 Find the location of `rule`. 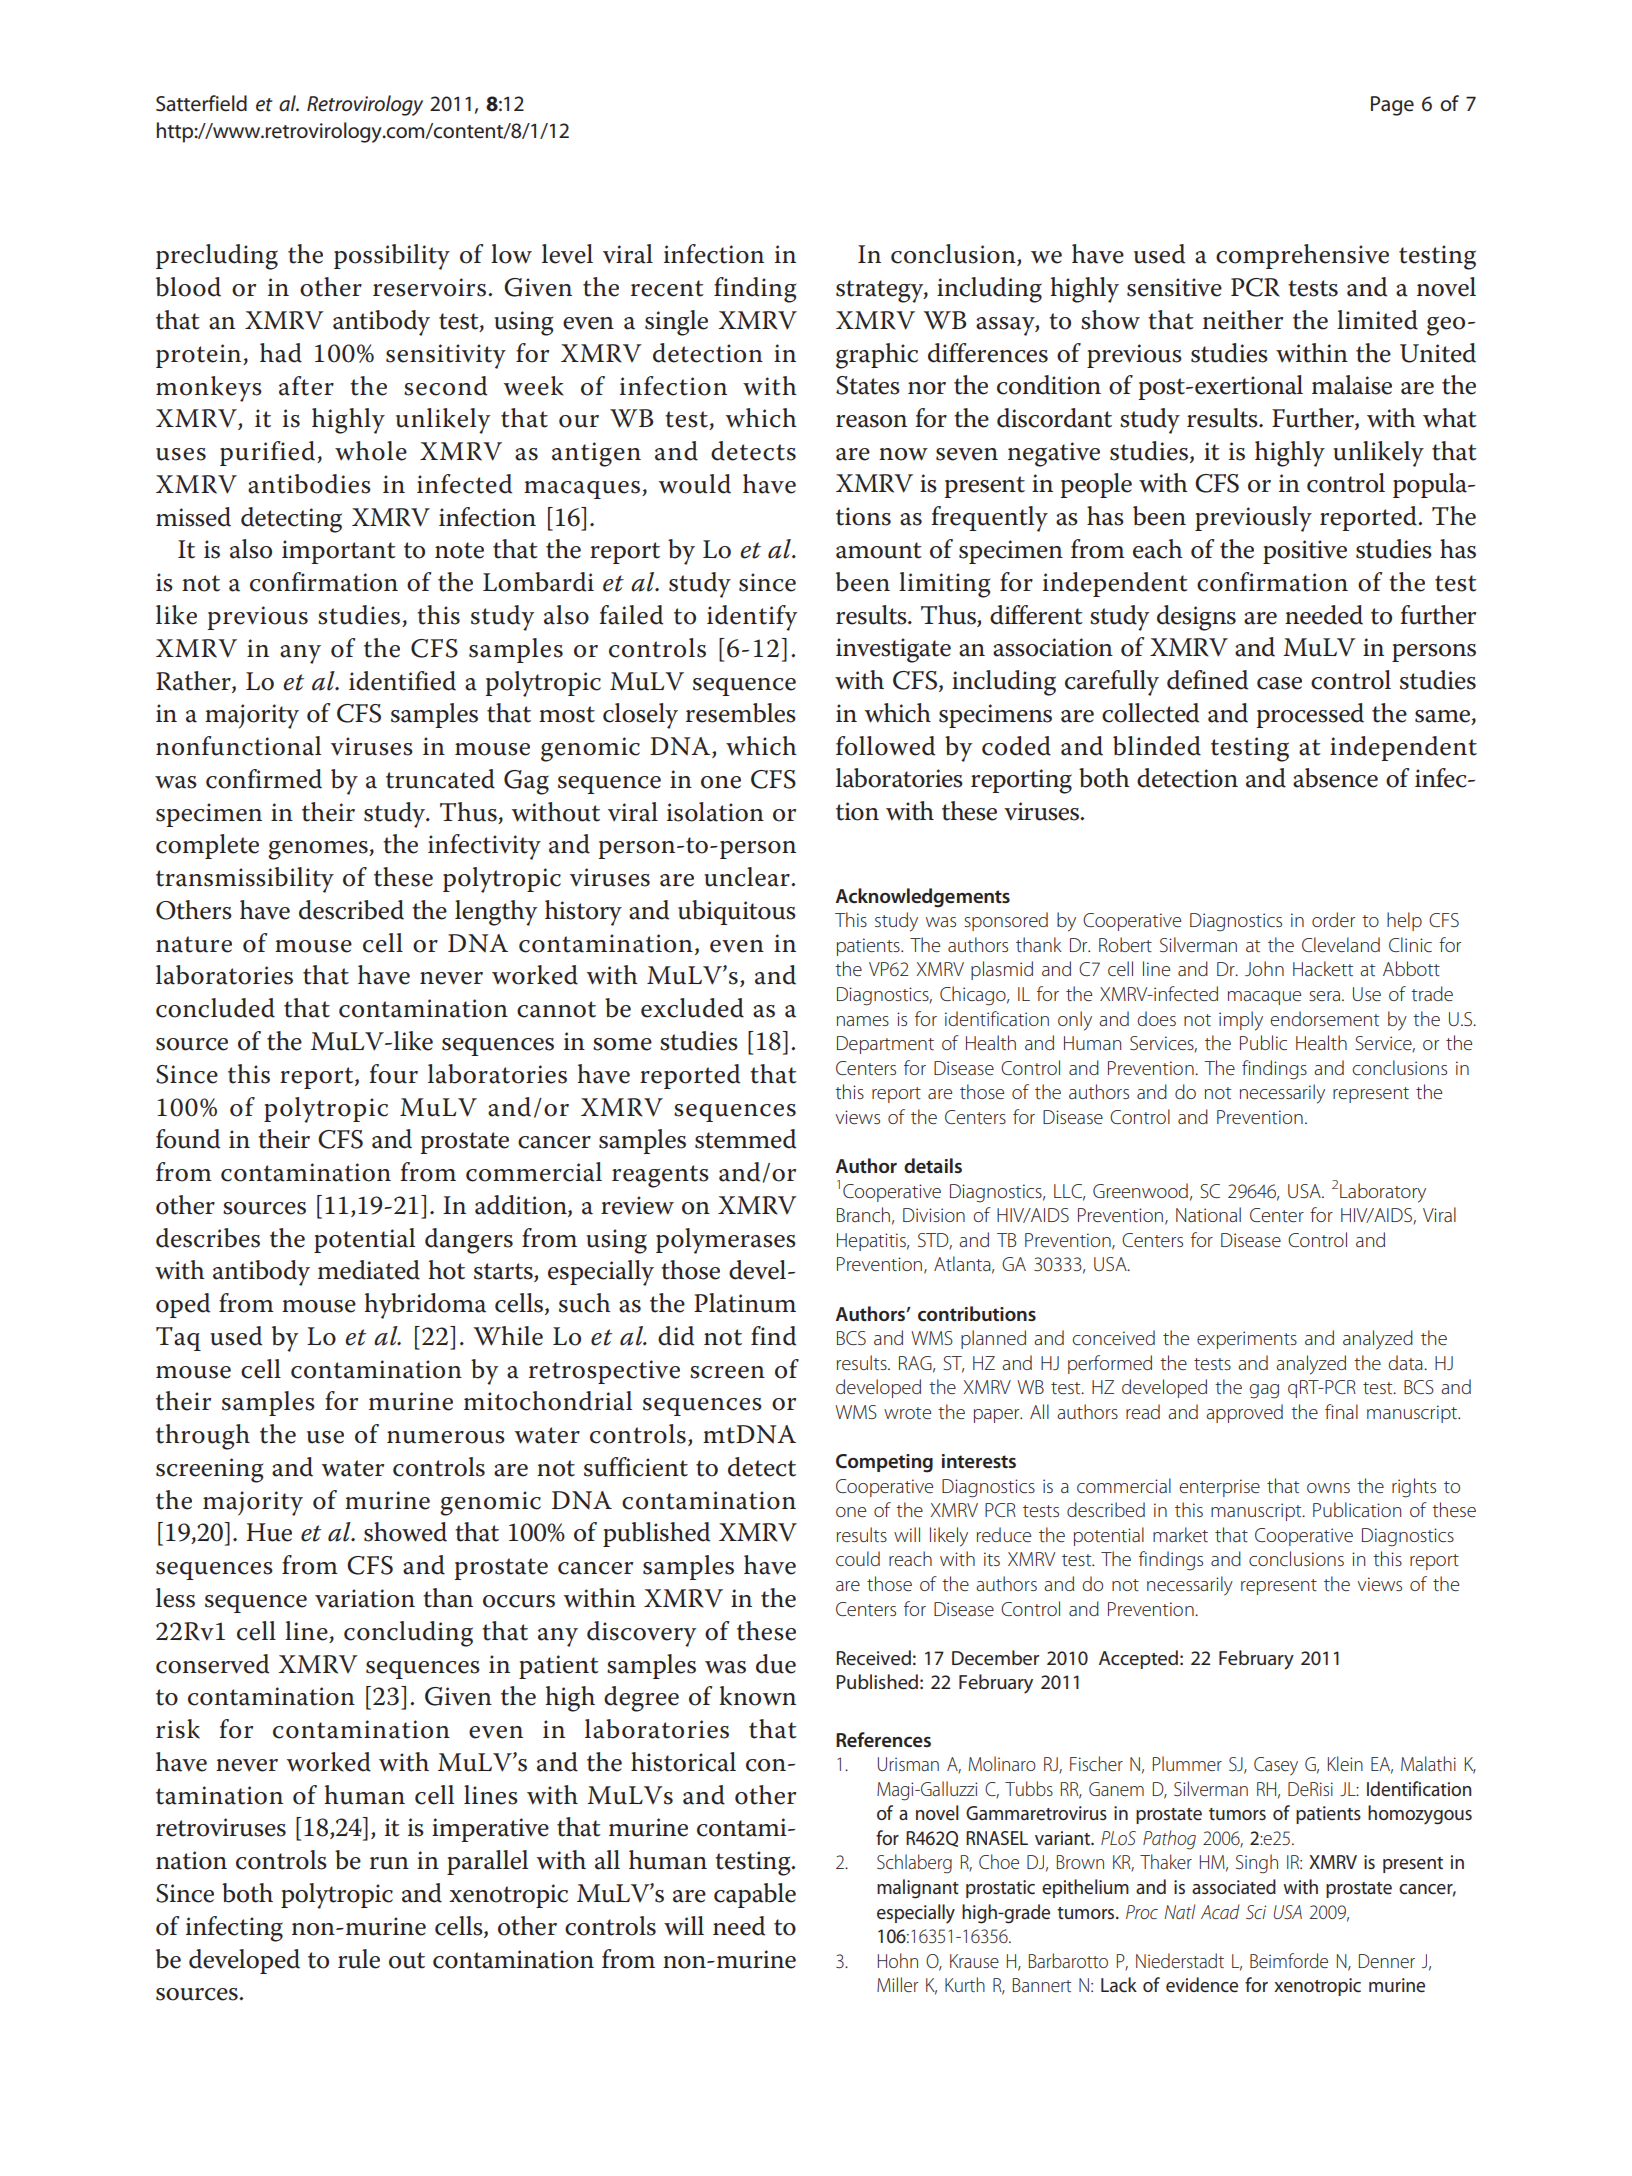

rule is located at coordinates (359, 1959).
